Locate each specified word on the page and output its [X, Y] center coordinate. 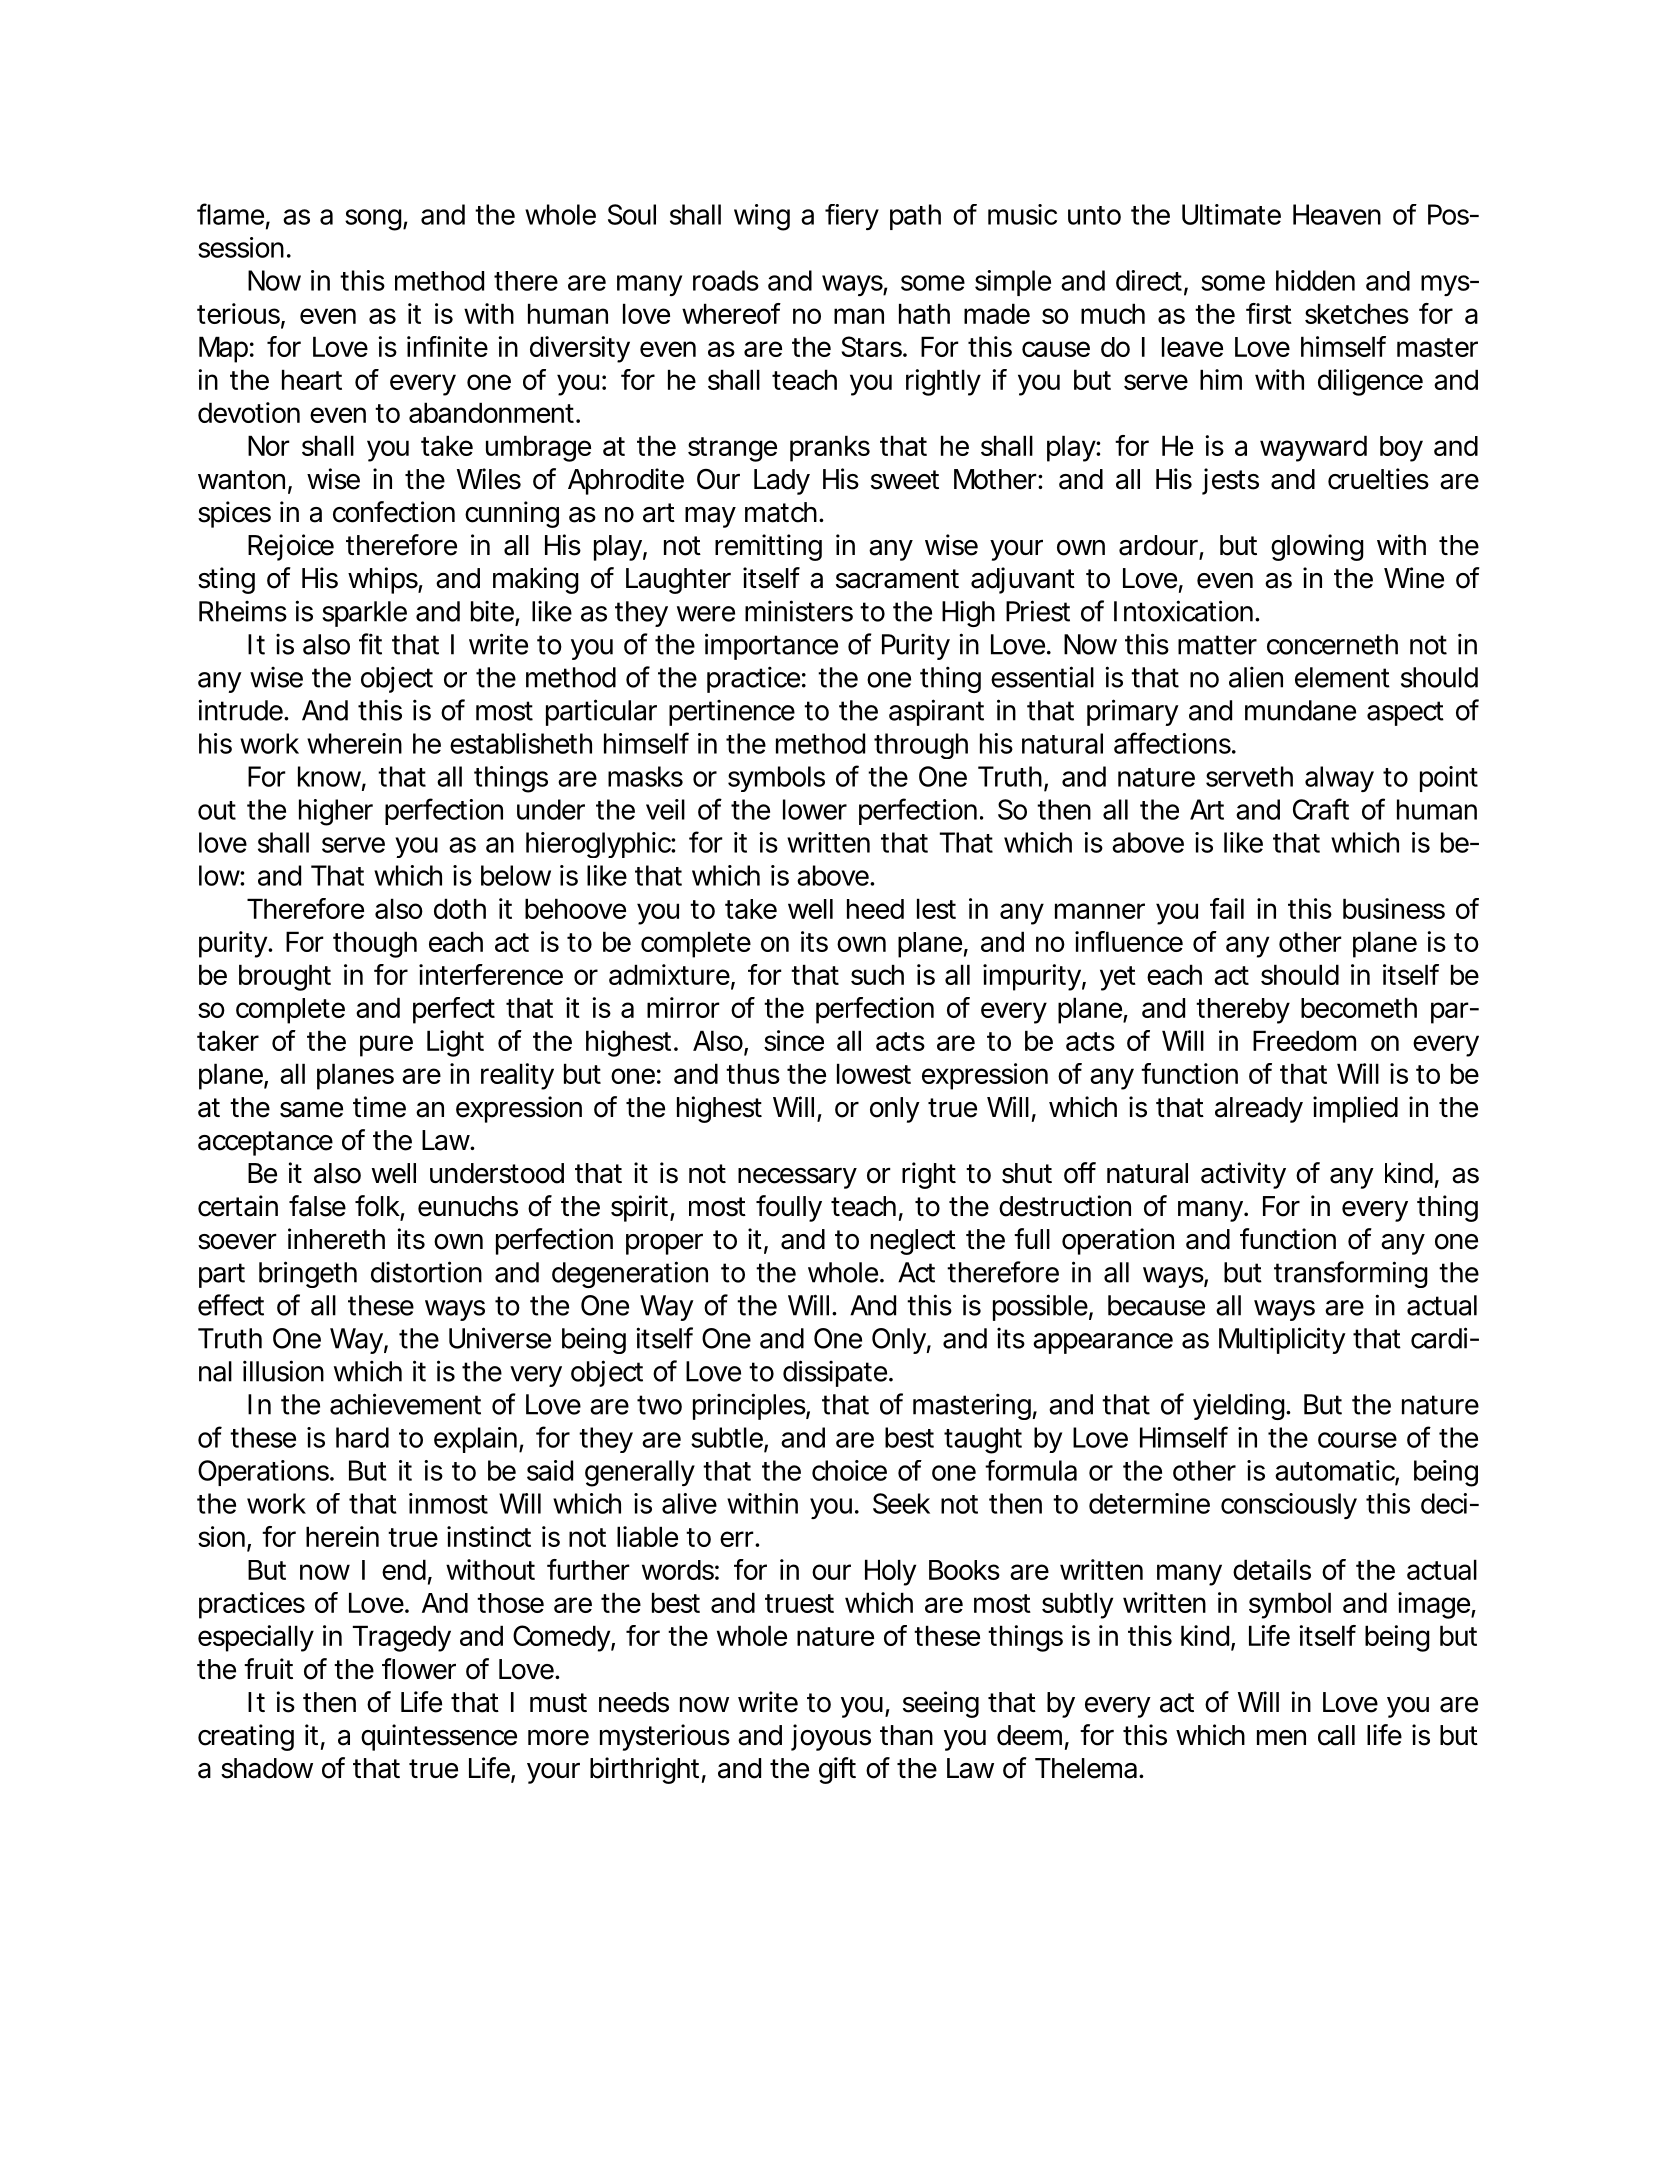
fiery [852, 217]
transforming [1351, 1274]
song [373, 220]
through [921, 746]
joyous [831, 1737]
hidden [1315, 280]
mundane [1300, 710]
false [317, 1206]
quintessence [439, 1737]
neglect [913, 1242]
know [332, 777]
